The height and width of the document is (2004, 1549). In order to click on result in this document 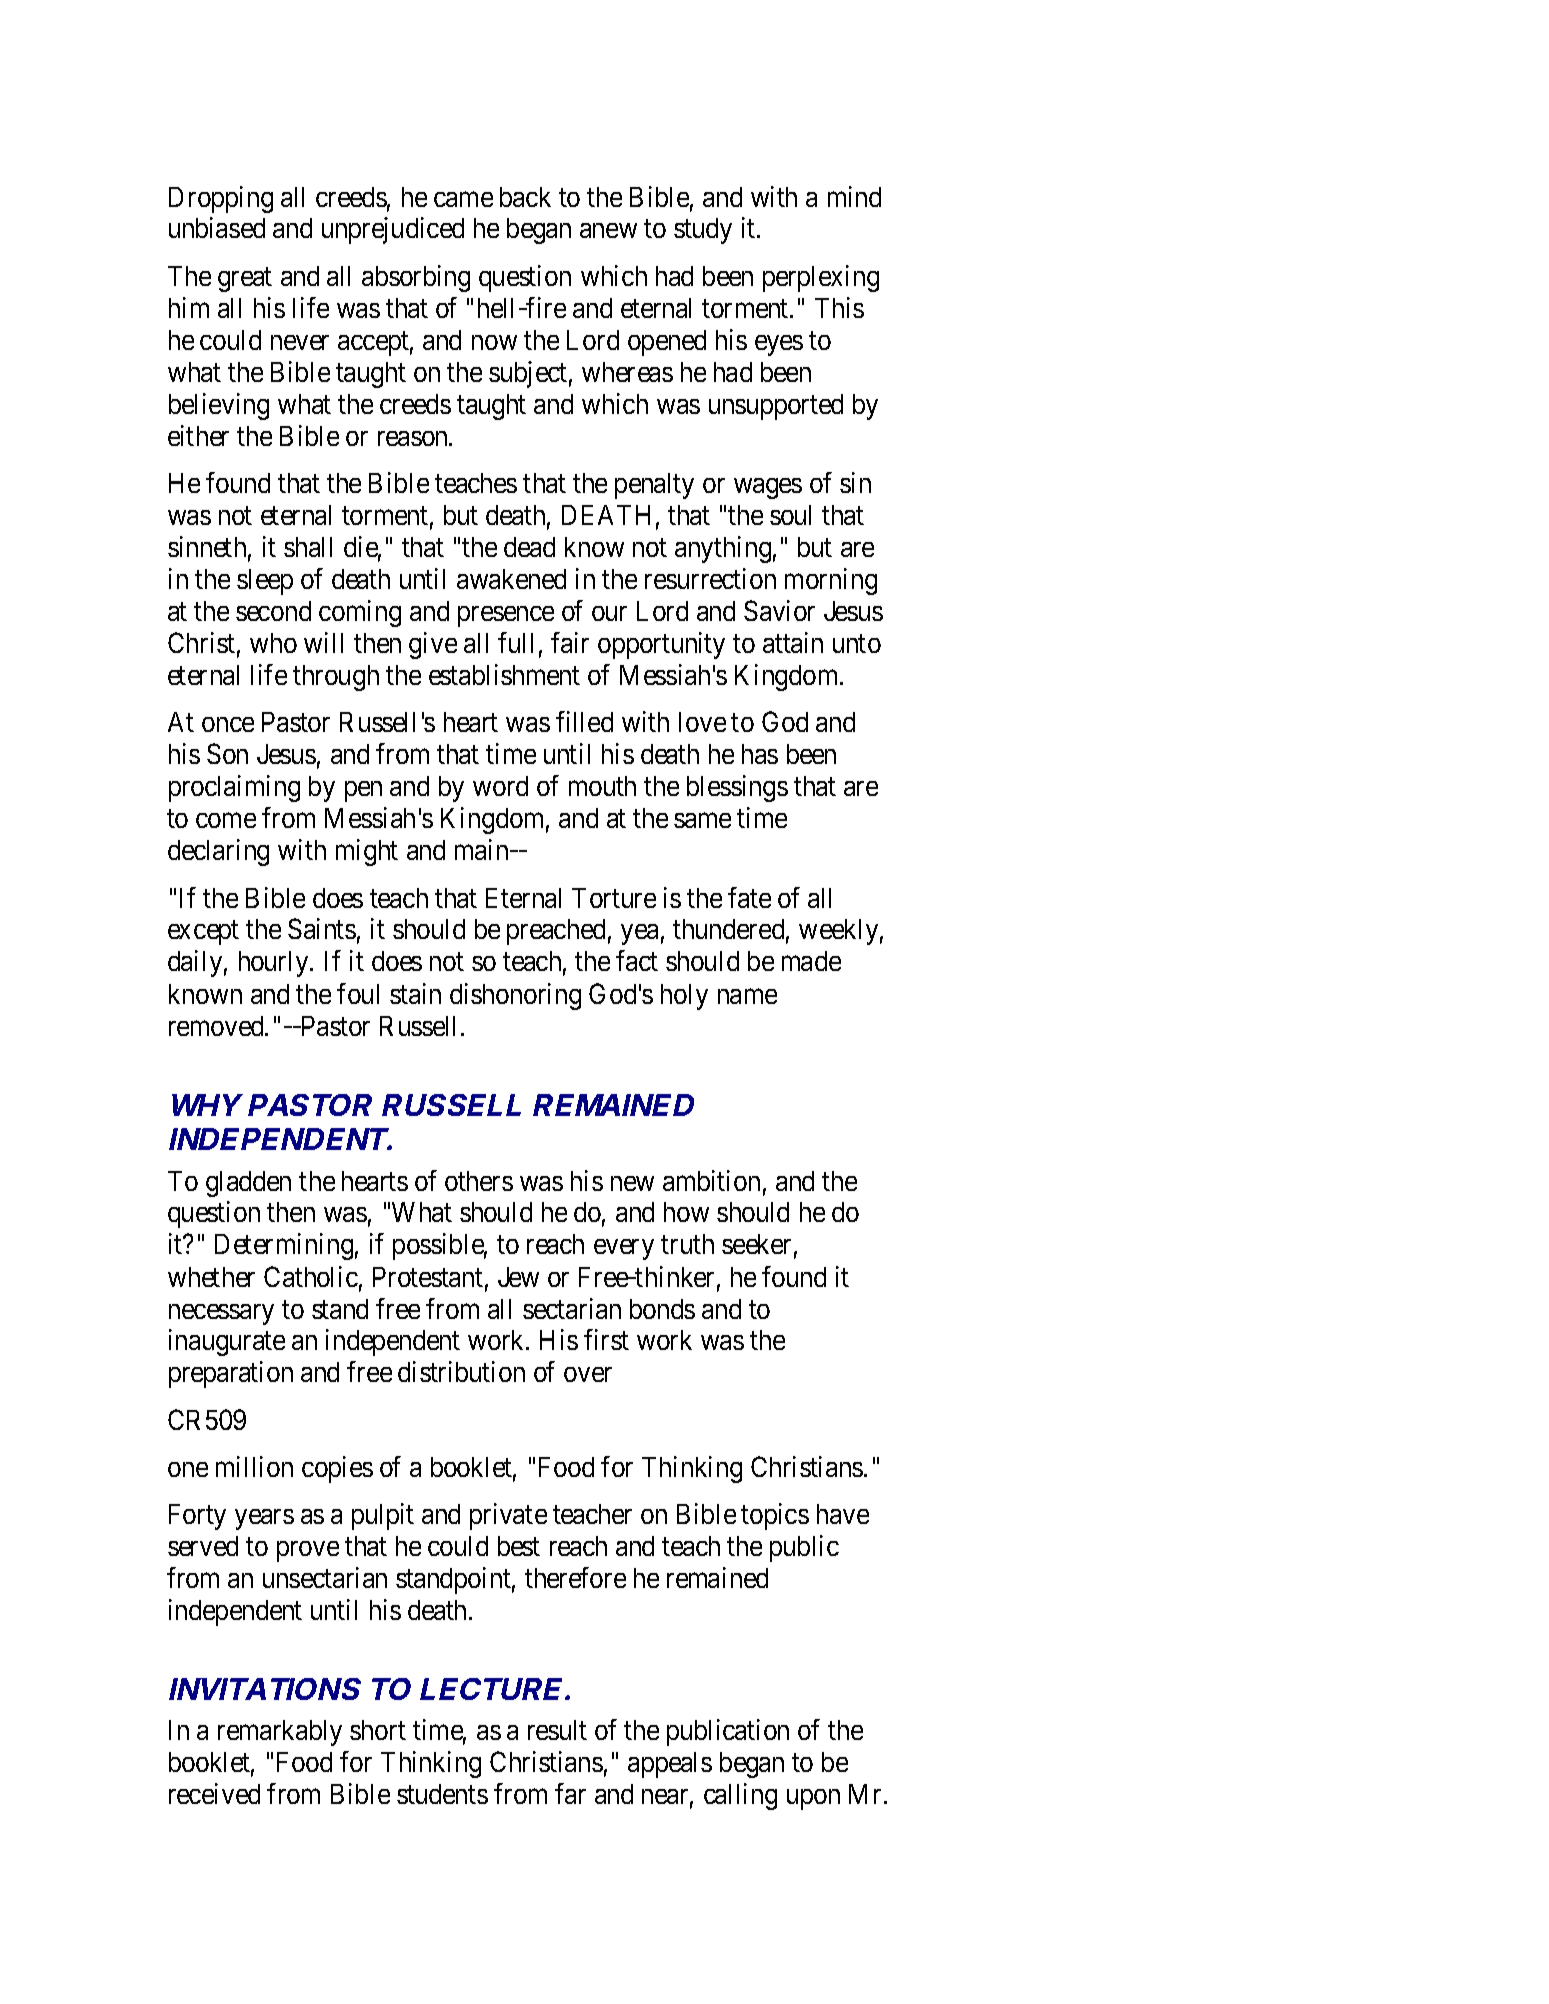, I will do `click(557, 1730)`.
